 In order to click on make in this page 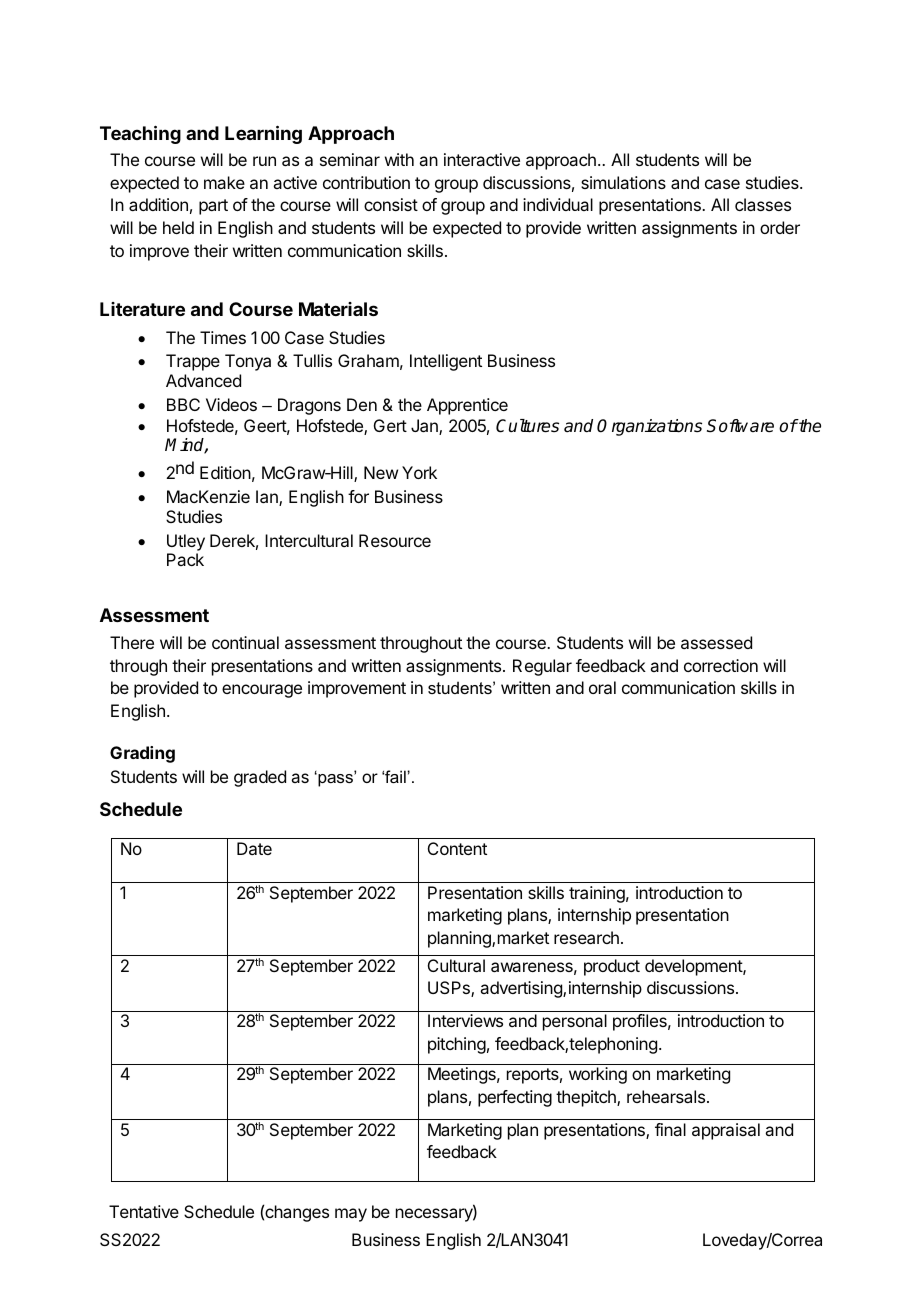, I will do `click(224, 182)`.
